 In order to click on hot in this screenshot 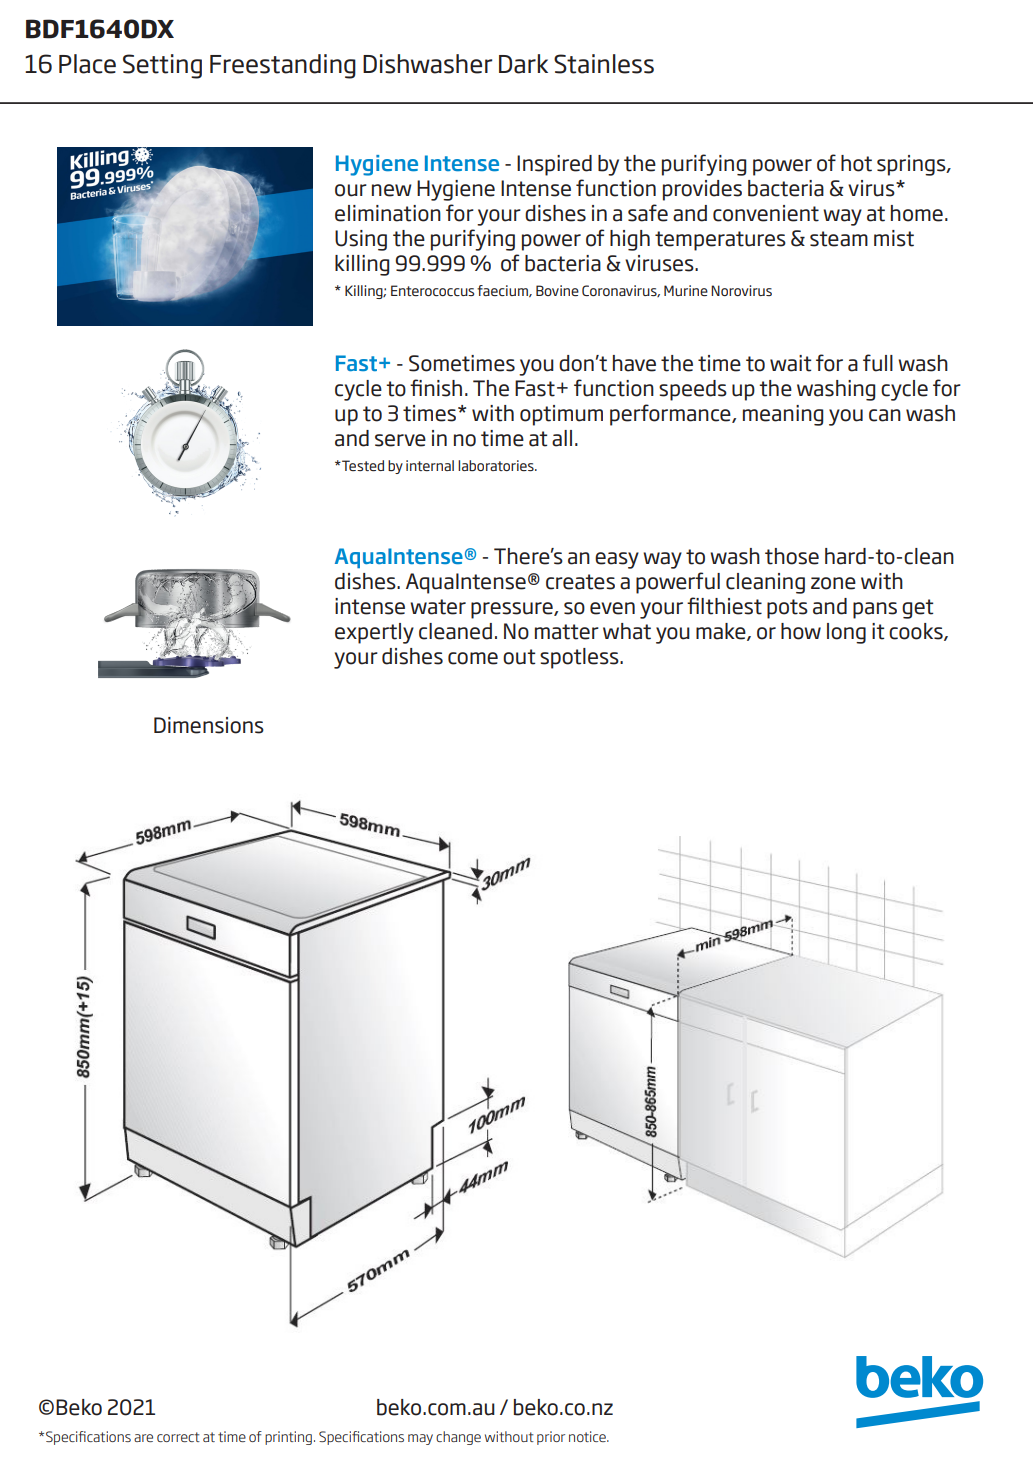, I will do `click(856, 163)`.
